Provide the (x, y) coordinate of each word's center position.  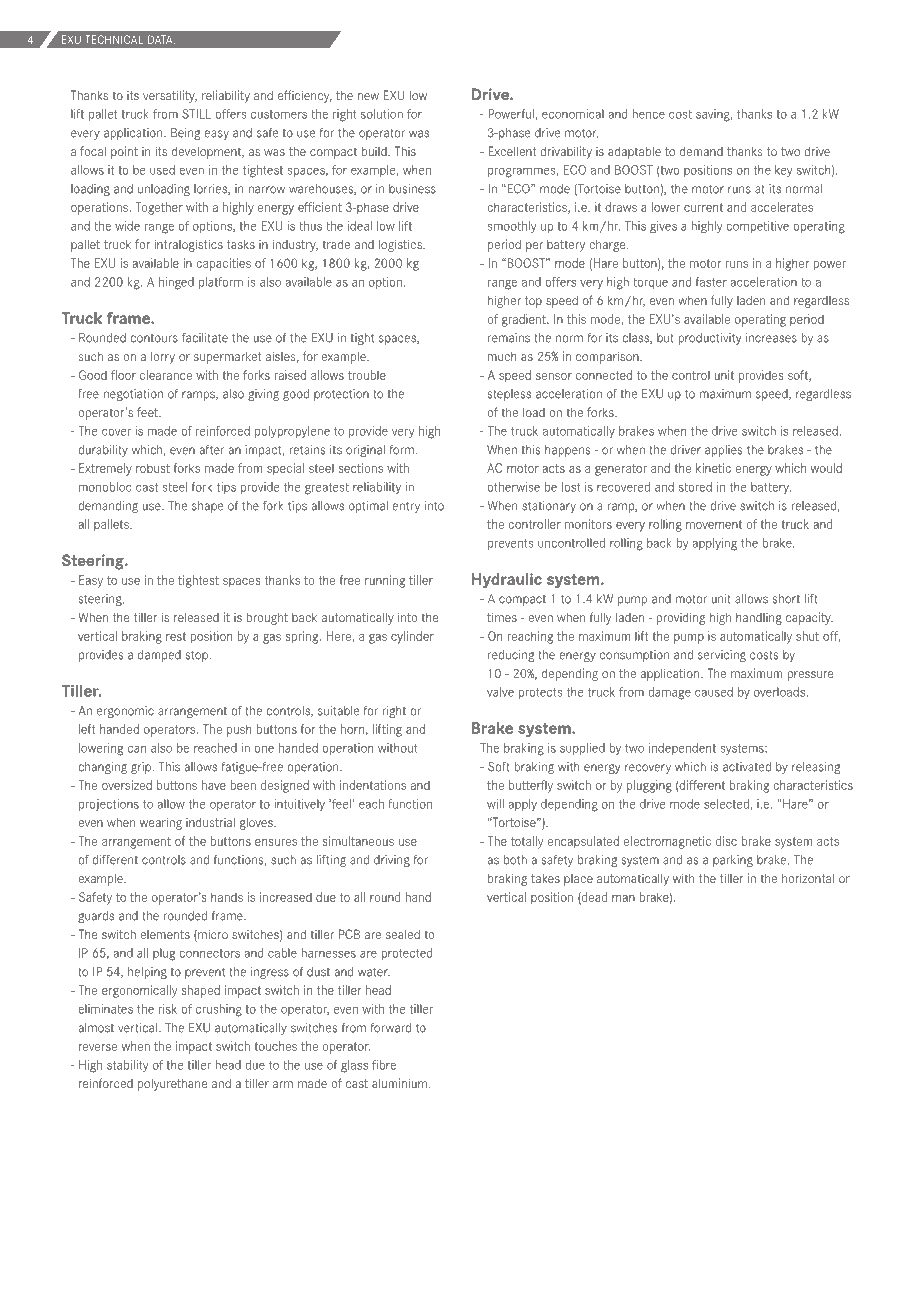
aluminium (399, 1083)
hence (649, 114)
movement (714, 524)
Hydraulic (507, 580)
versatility (170, 96)
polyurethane (172, 1084)
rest (176, 636)
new (368, 96)
